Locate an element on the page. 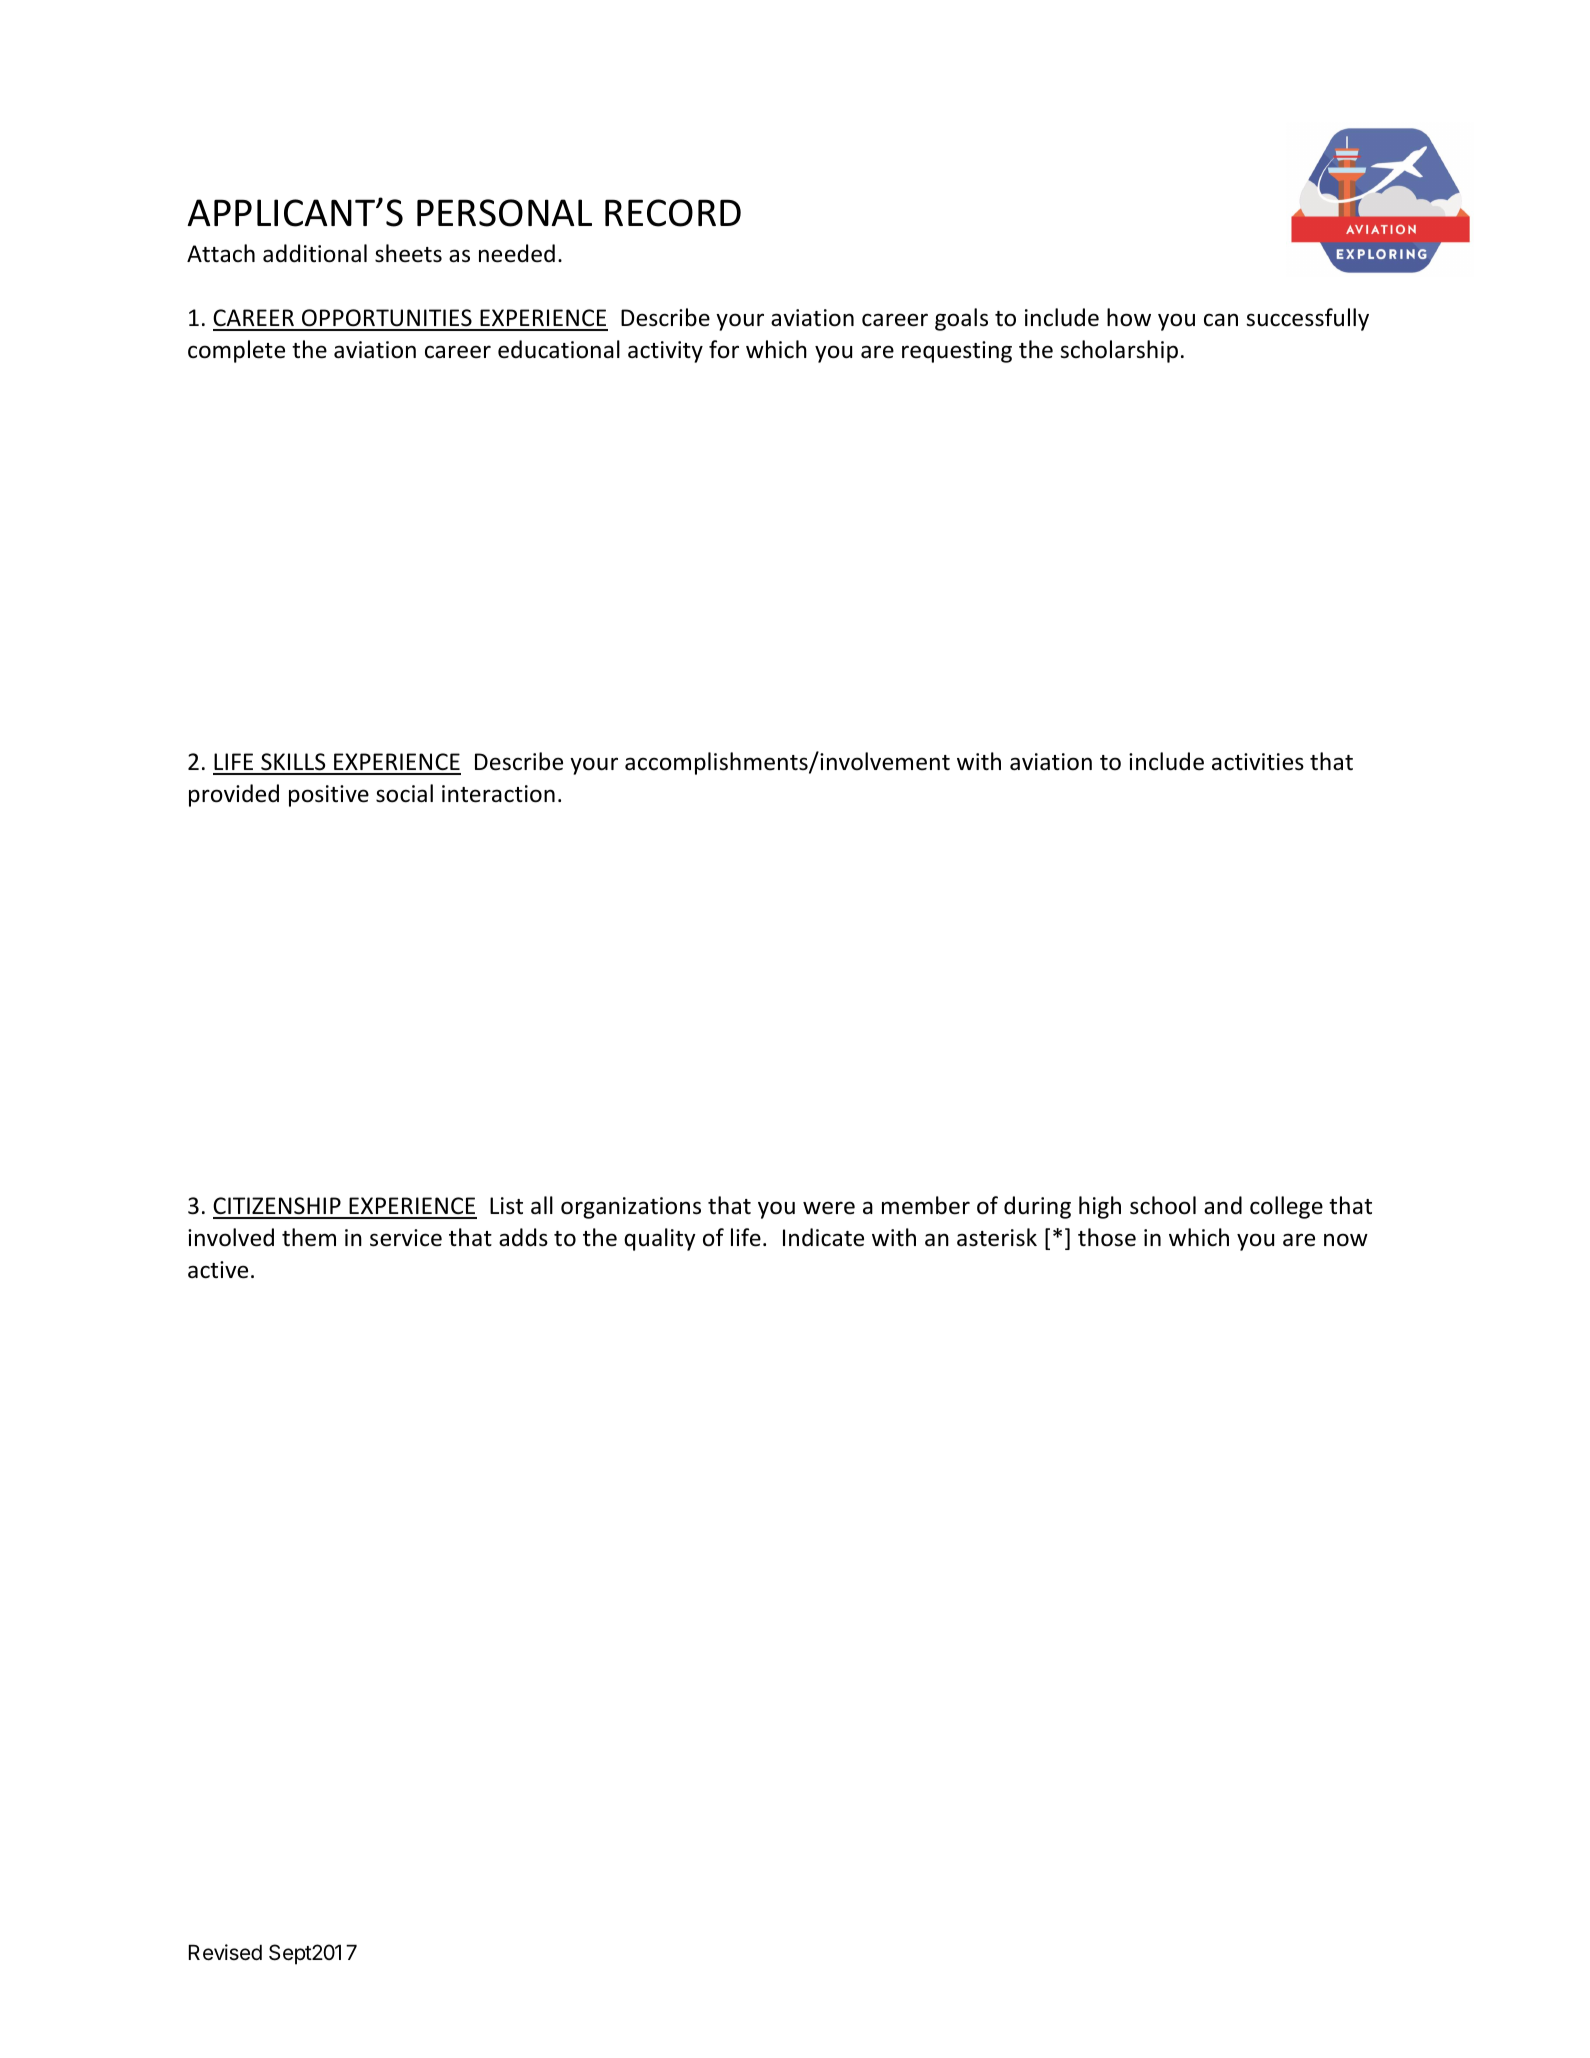  quality is located at coordinates (660, 1239).
